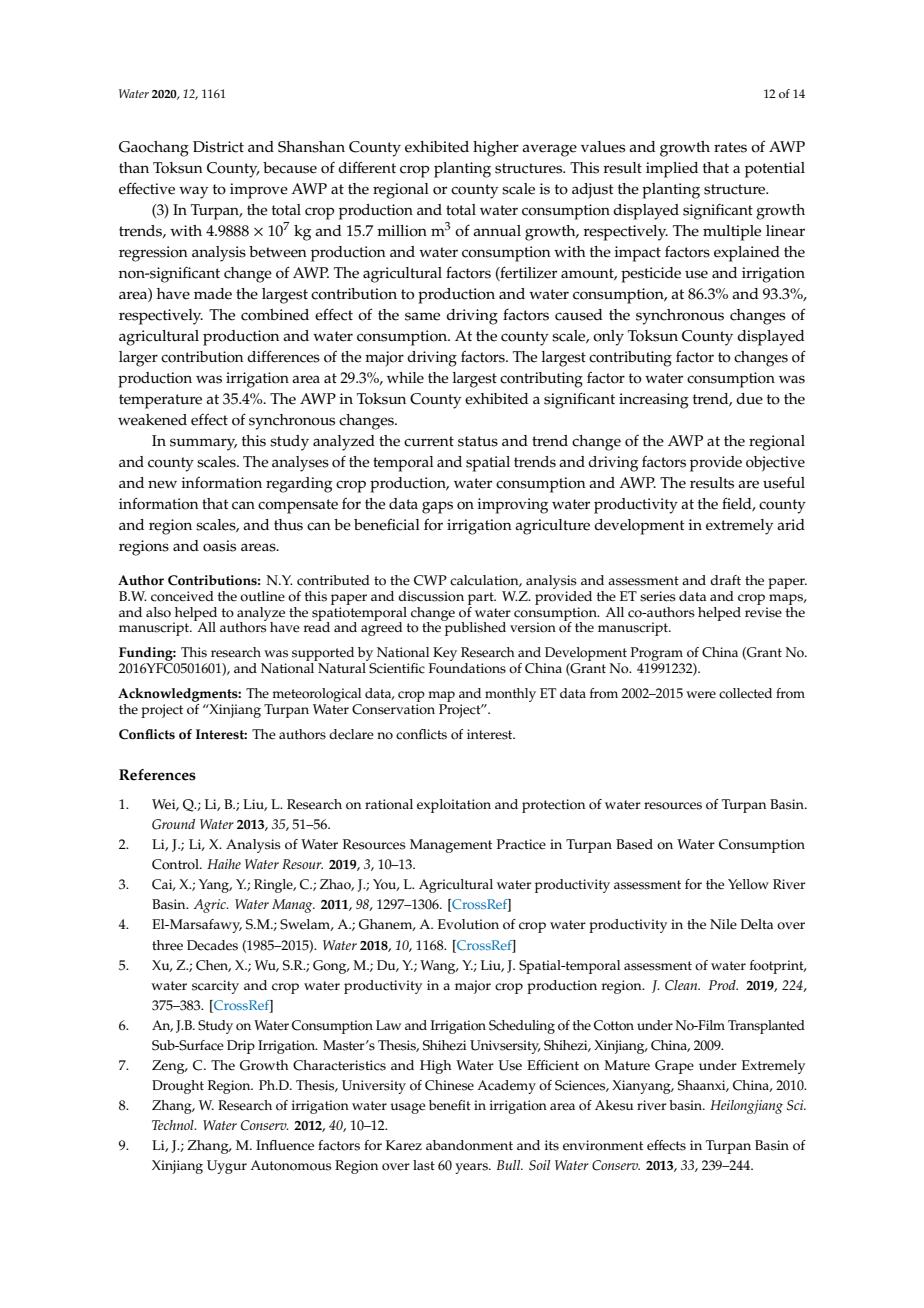 The width and height of the screenshot is (924, 1308). What do you see at coordinates (634, 844) in the screenshot?
I see `Based` at bounding box center [634, 844].
